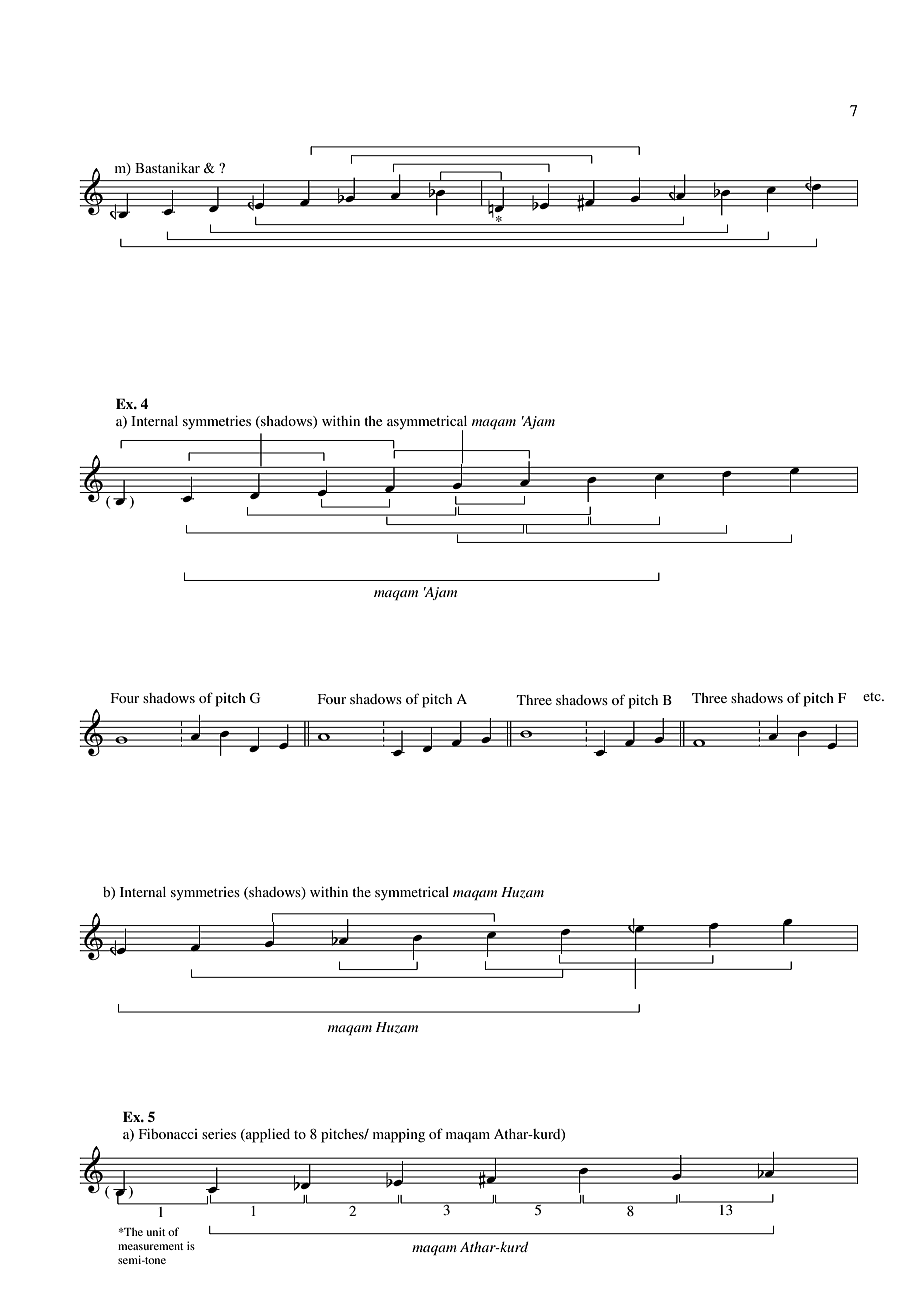  What do you see at coordinates (873, 697) in the image?
I see `etc` at bounding box center [873, 697].
